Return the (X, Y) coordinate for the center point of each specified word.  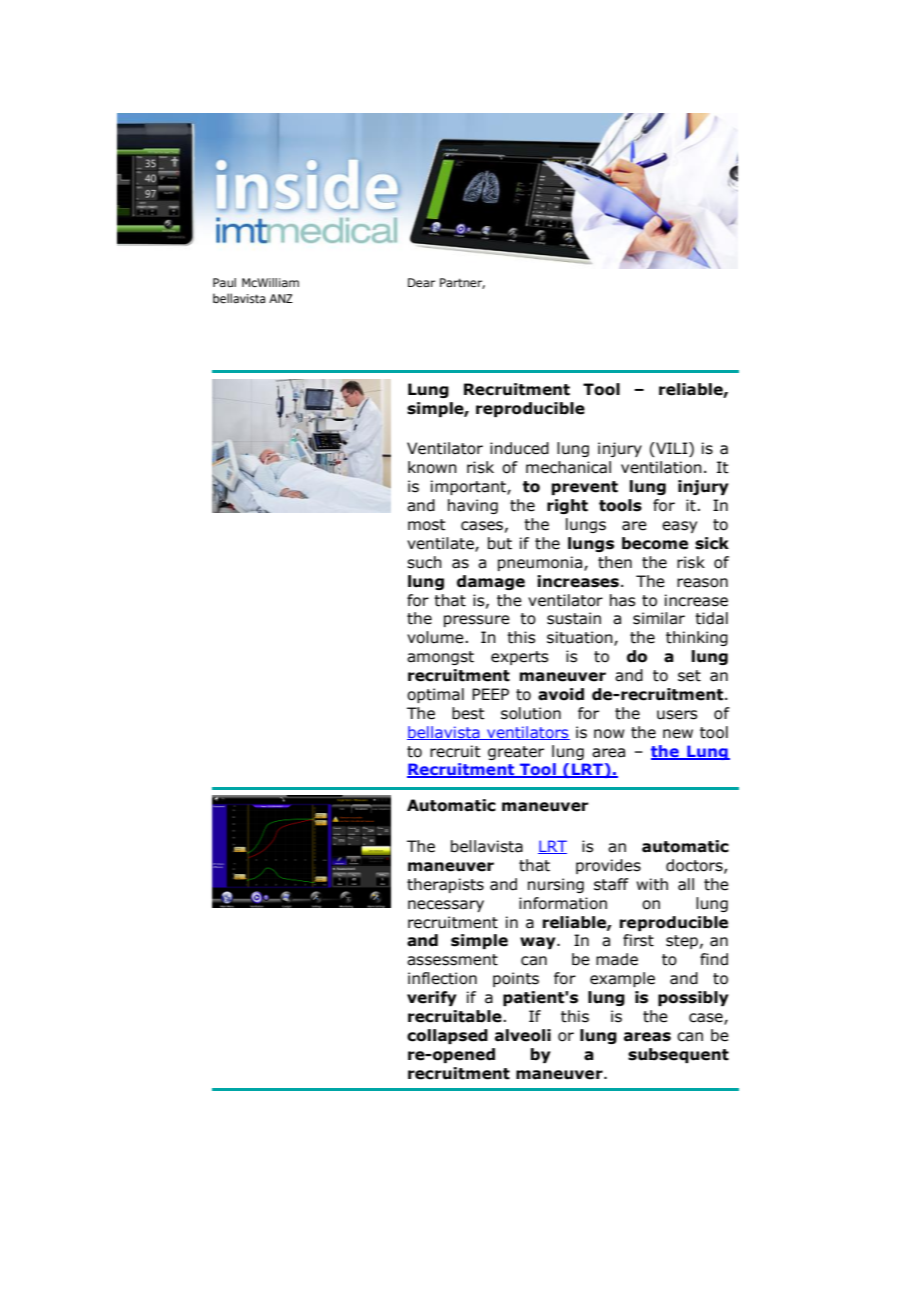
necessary (446, 906)
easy (679, 527)
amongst (440, 658)
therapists (445, 885)
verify (432, 998)
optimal (435, 695)
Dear (421, 282)
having (473, 506)
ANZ (281, 298)
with (652, 884)
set (689, 676)
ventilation (661, 467)
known (432, 467)
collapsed (447, 1036)
